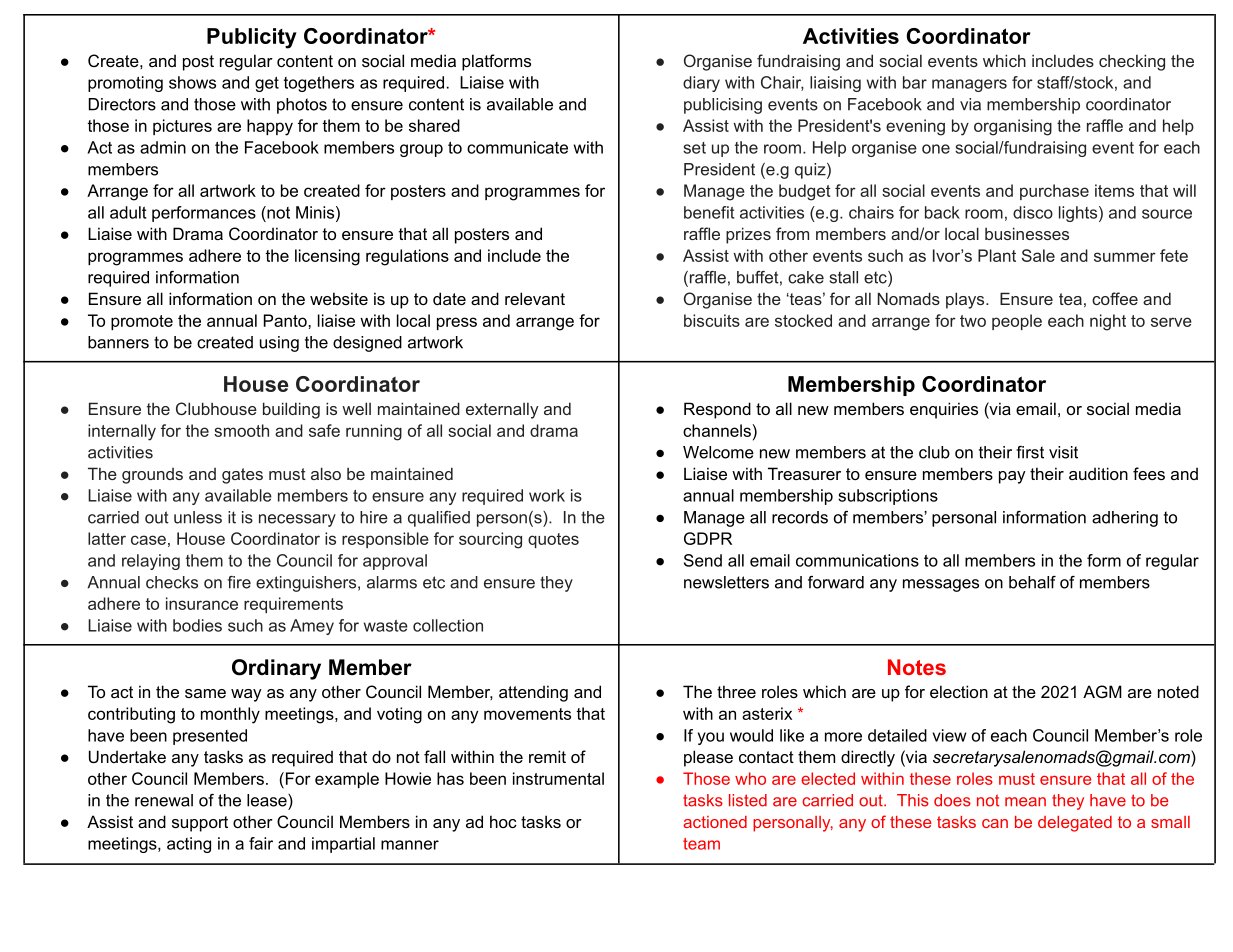 The width and height of the image is (1233, 952). What do you see at coordinates (200, 824) in the image?
I see `support` at bounding box center [200, 824].
